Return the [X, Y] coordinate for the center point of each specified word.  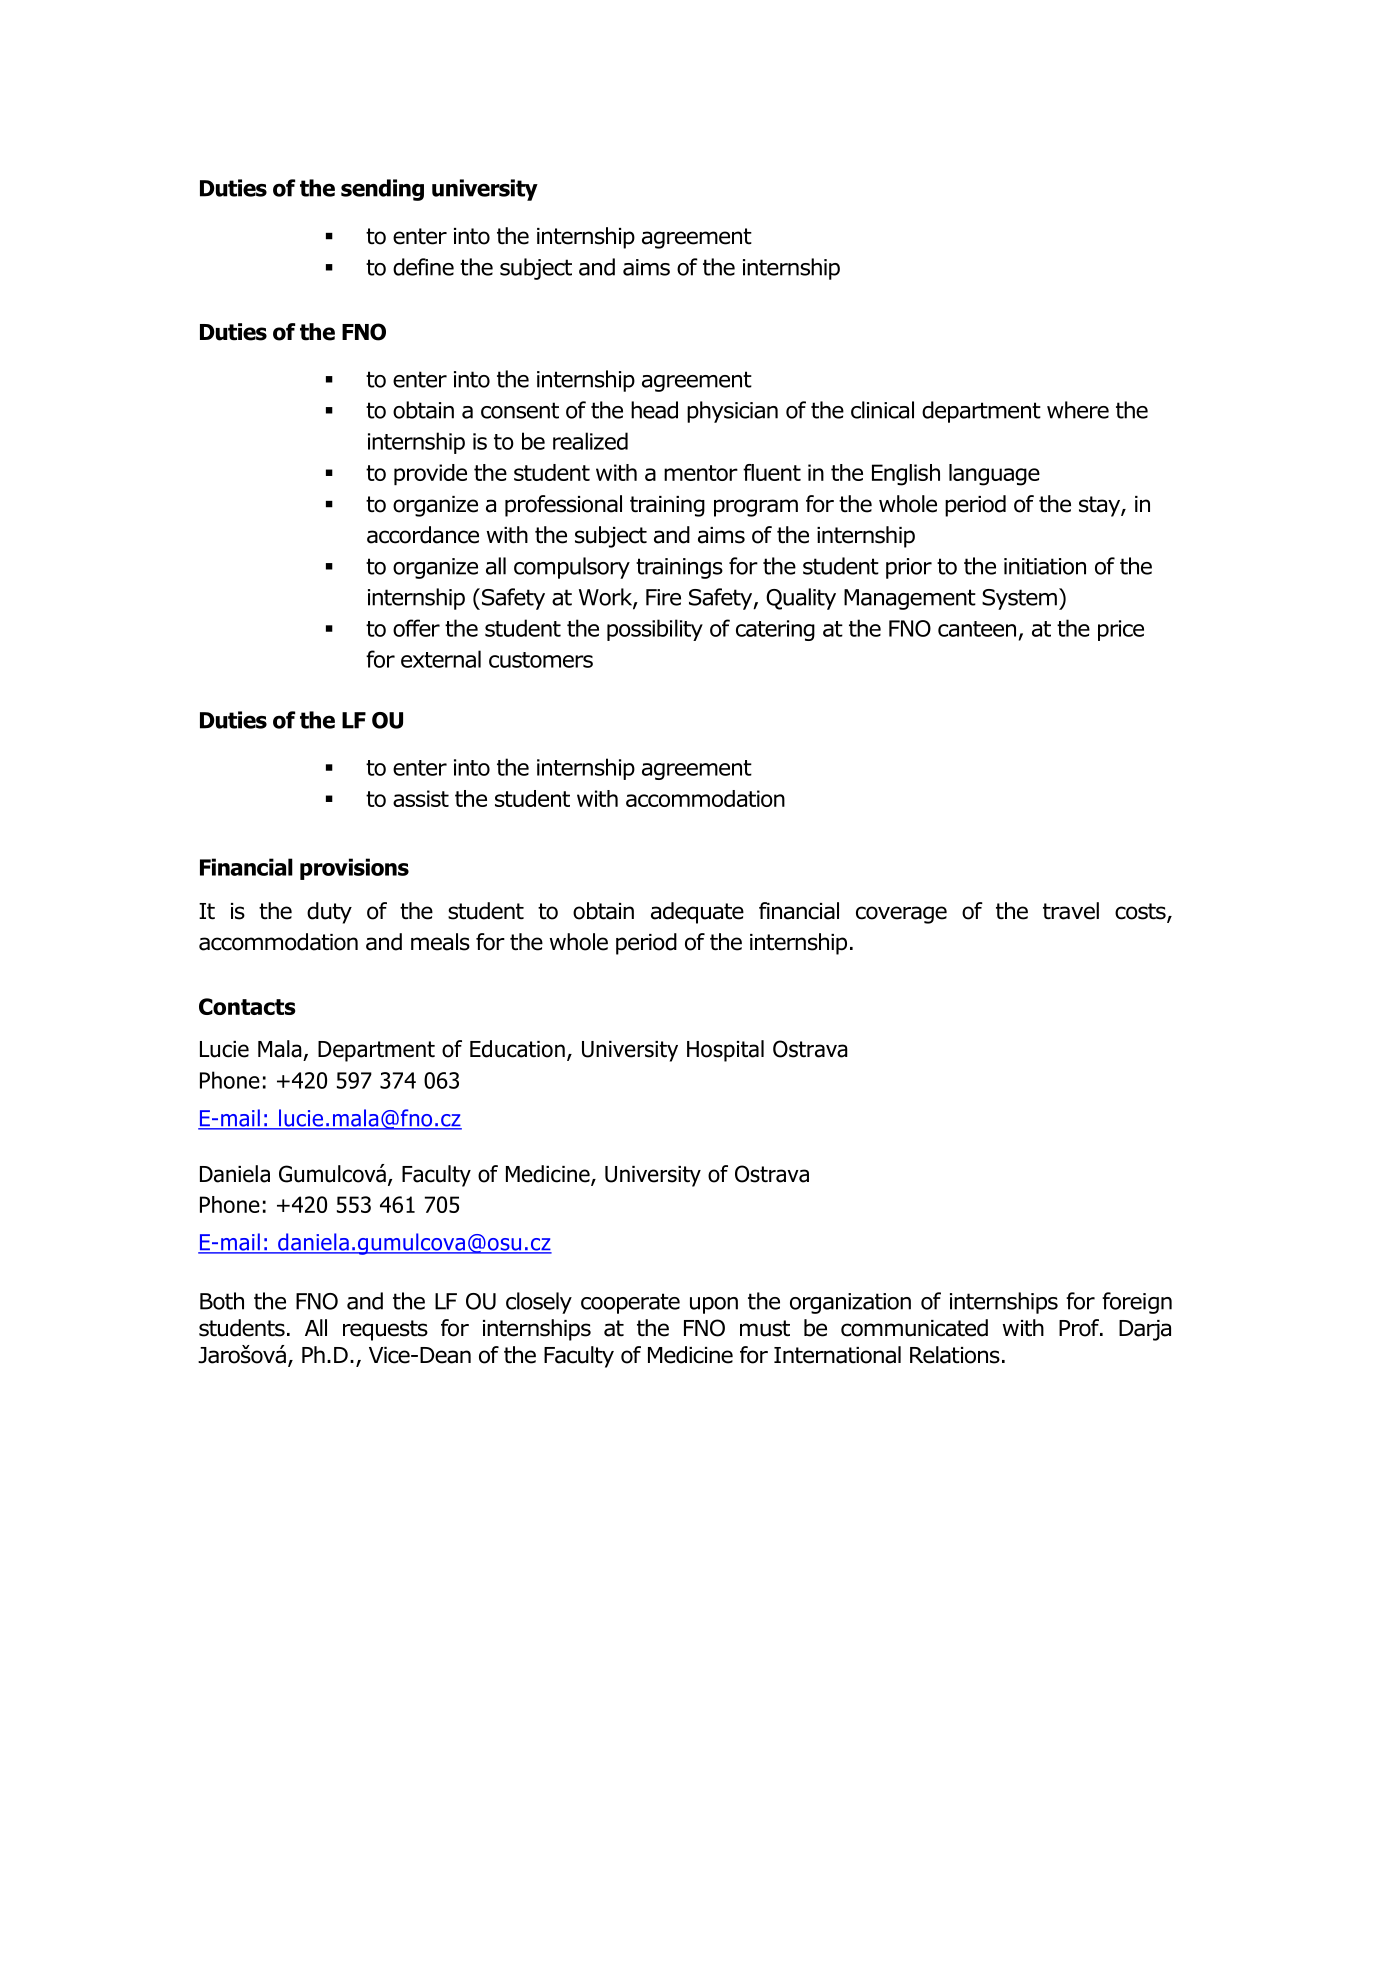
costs [1141, 912]
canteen [977, 629]
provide [430, 474]
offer [416, 628]
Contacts [247, 1006]
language [994, 475]
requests [385, 1330]
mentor [701, 473]
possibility [655, 630]
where [1078, 410]
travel [1071, 911]
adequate [697, 913]
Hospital [725, 1051]
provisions [354, 869]
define [423, 267]
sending [382, 190]
